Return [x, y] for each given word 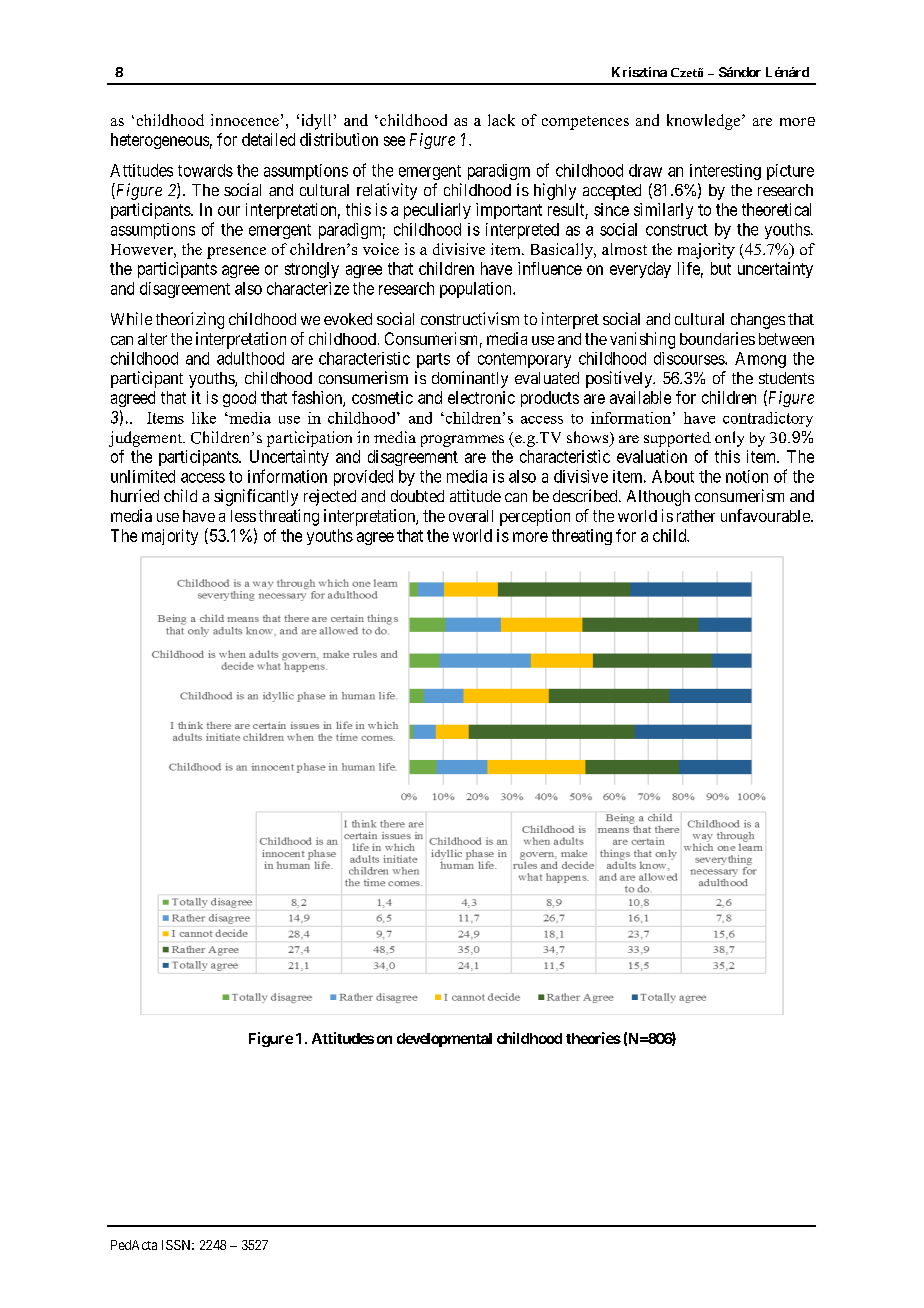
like [204, 418]
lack [501, 120]
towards [205, 170]
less [243, 516]
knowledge [703, 122]
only [729, 439]
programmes [462, 441]
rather [696, 516]
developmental [444, 1040]
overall [471, 516]
